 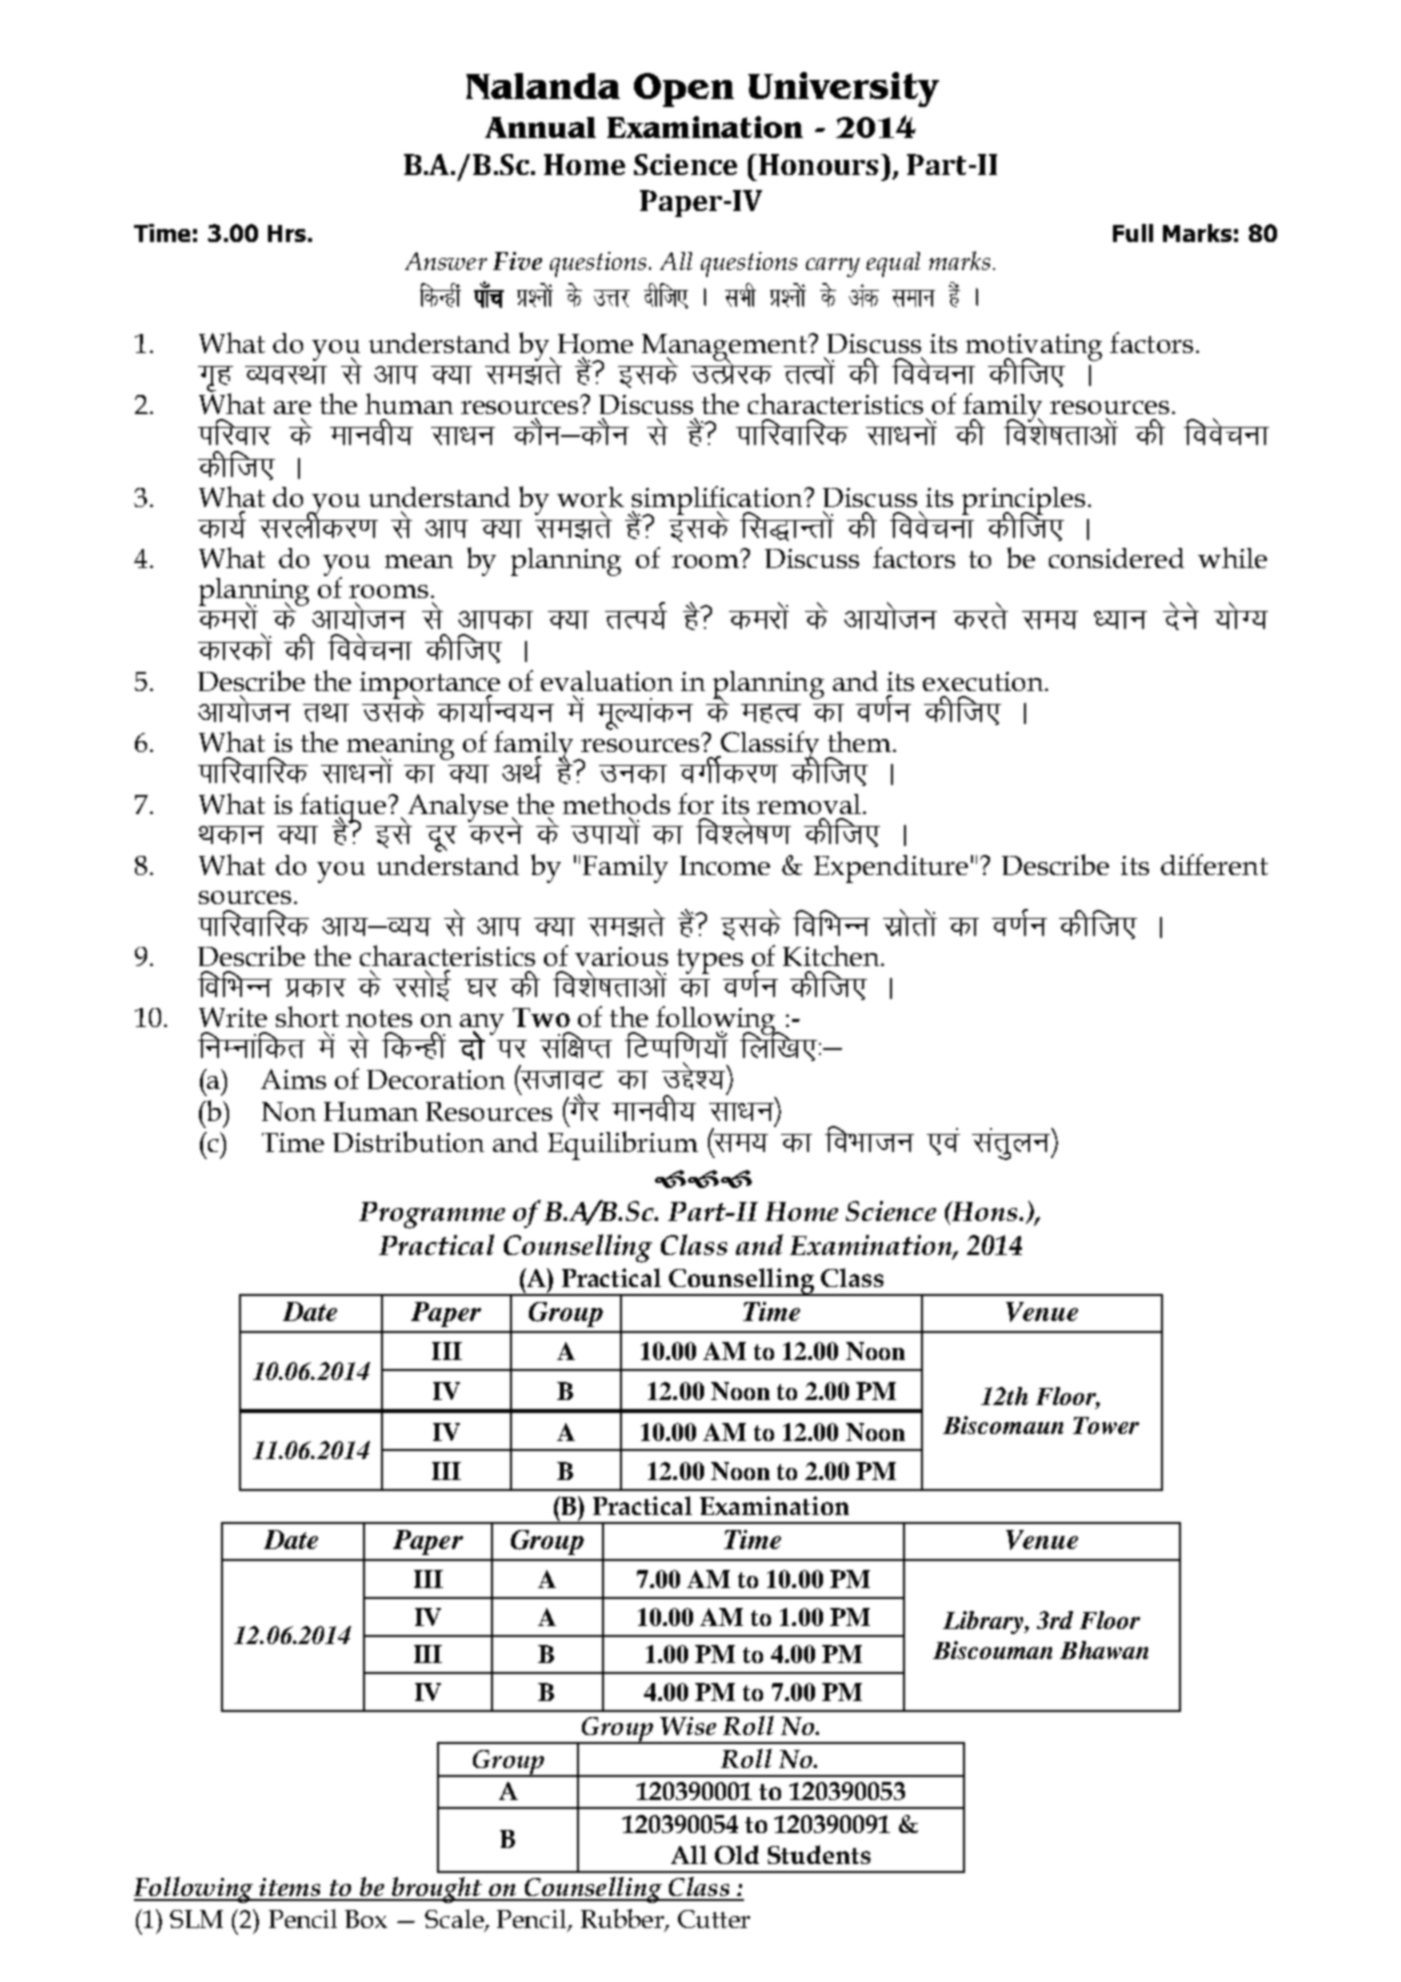 What do you see at coordinates (430, 686) in the screenshot?
I see `importance` at bounding box center [430, 686].
